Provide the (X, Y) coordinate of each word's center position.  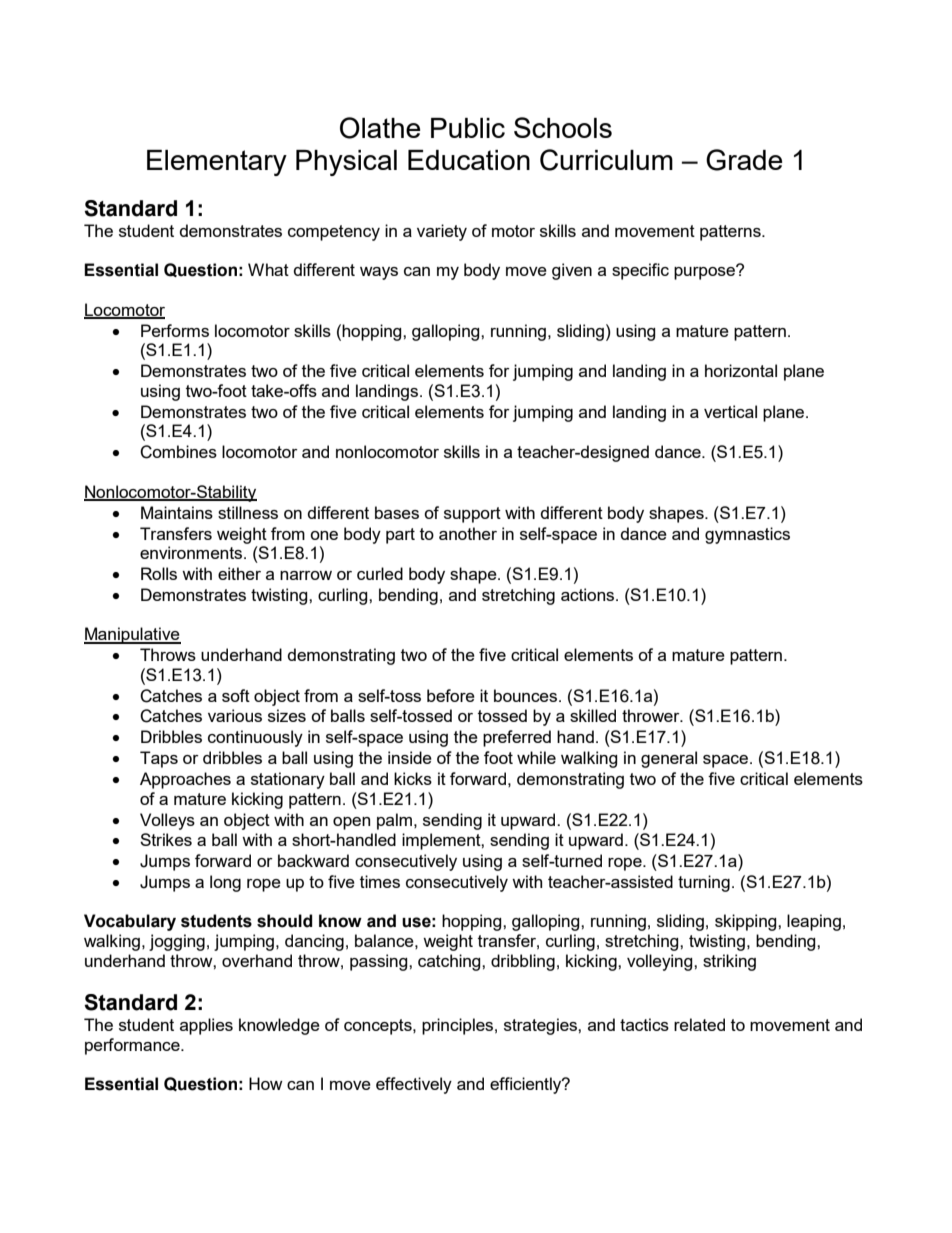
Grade (744, 160)
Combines (178, 452)
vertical (730, 411)
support (472, 515)
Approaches (185, 780)
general (669, 759)
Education (469, 160)
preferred (517, 738)
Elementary (217, 163)
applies (206, 1026)
